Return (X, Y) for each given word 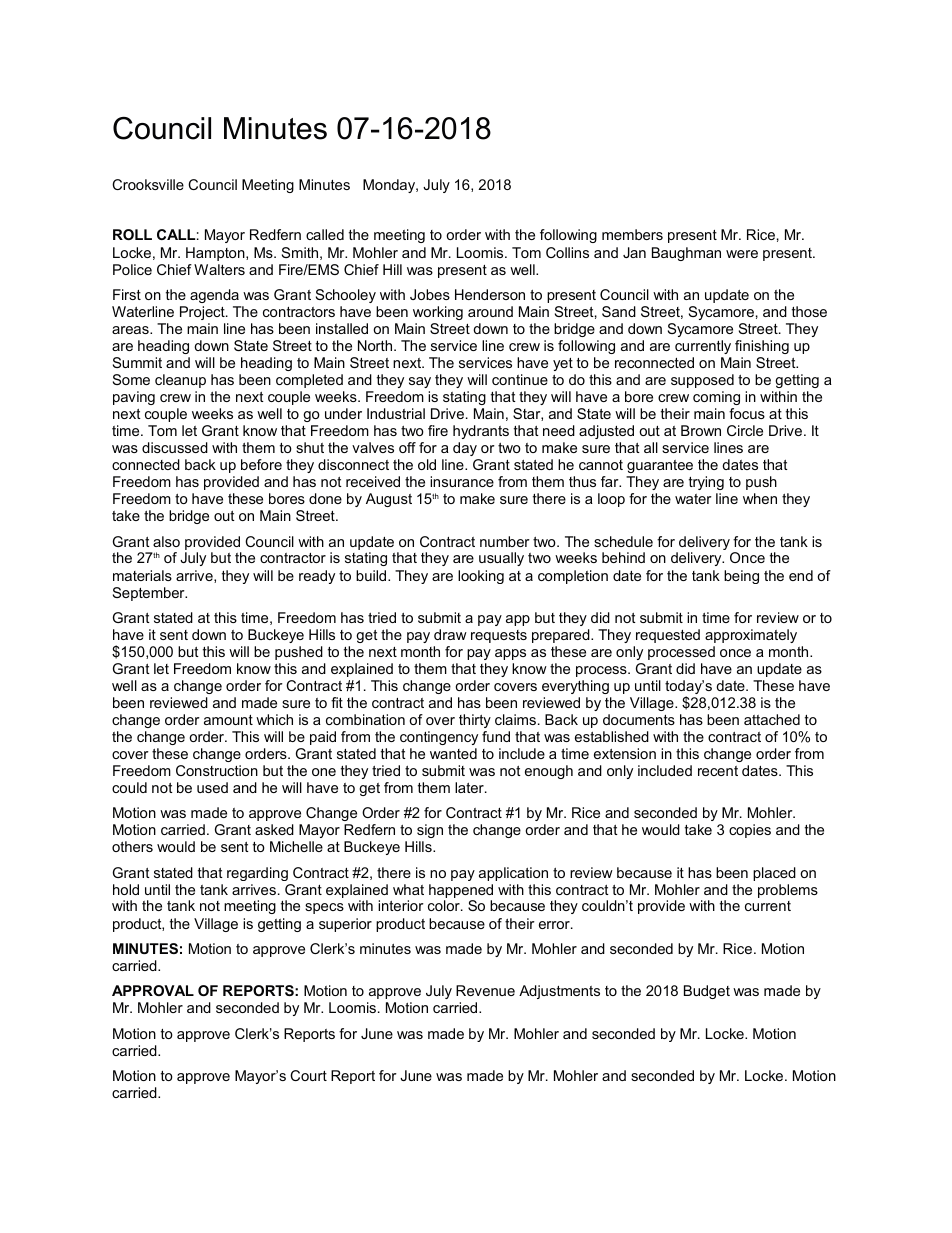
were (742, 254)
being (741, 577)
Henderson (490, 294)
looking (481, 577)
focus (747, 413)
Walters (219, 269)
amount (228, 720)
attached (772, 719)
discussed (175, 447)
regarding (257, 874)
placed (774, 874)
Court (308, 1075)
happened (461, 892)
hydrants (481, 432)
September (150, 594)
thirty (475, 721)
